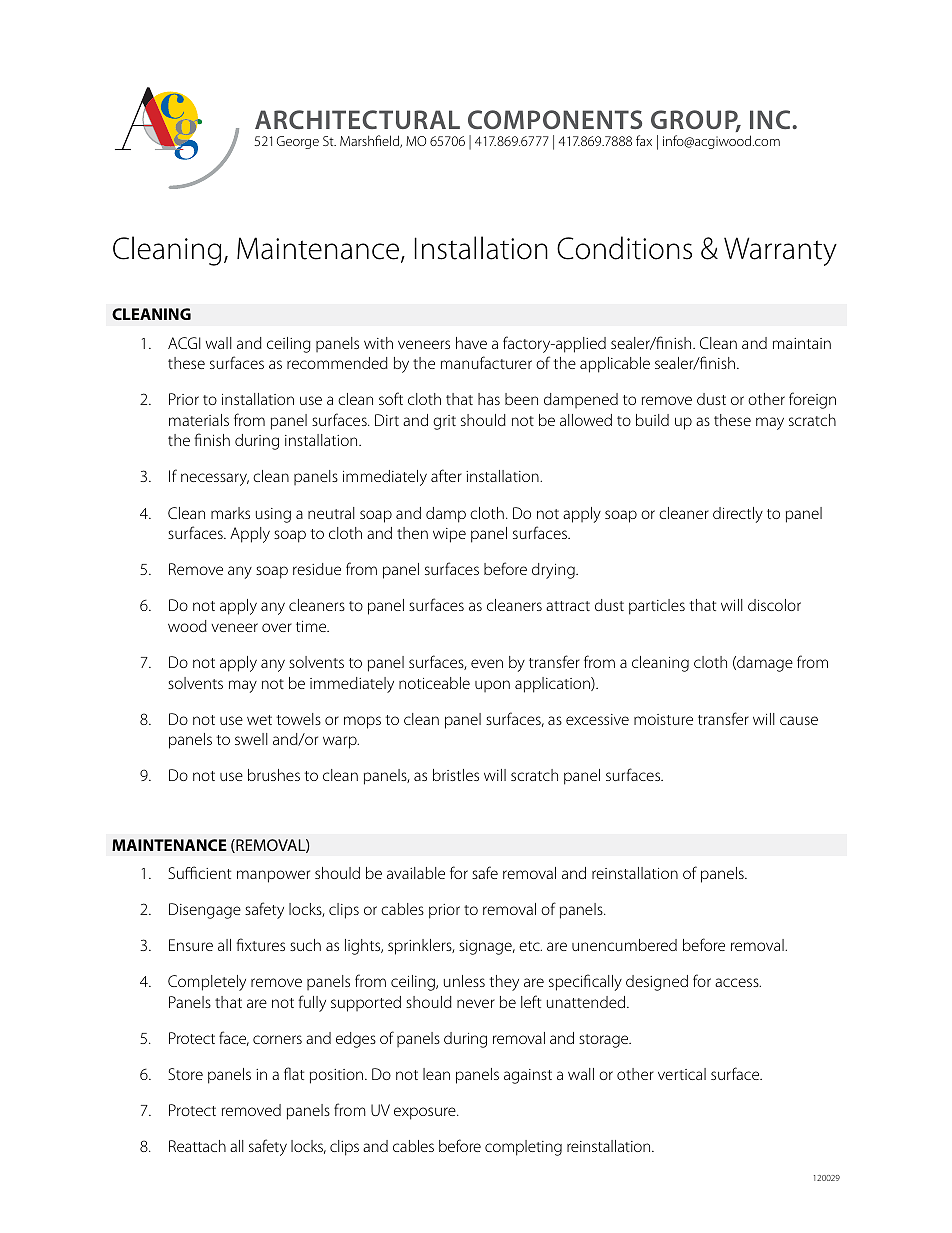  I want to click on brushes, so click(274, 775).
